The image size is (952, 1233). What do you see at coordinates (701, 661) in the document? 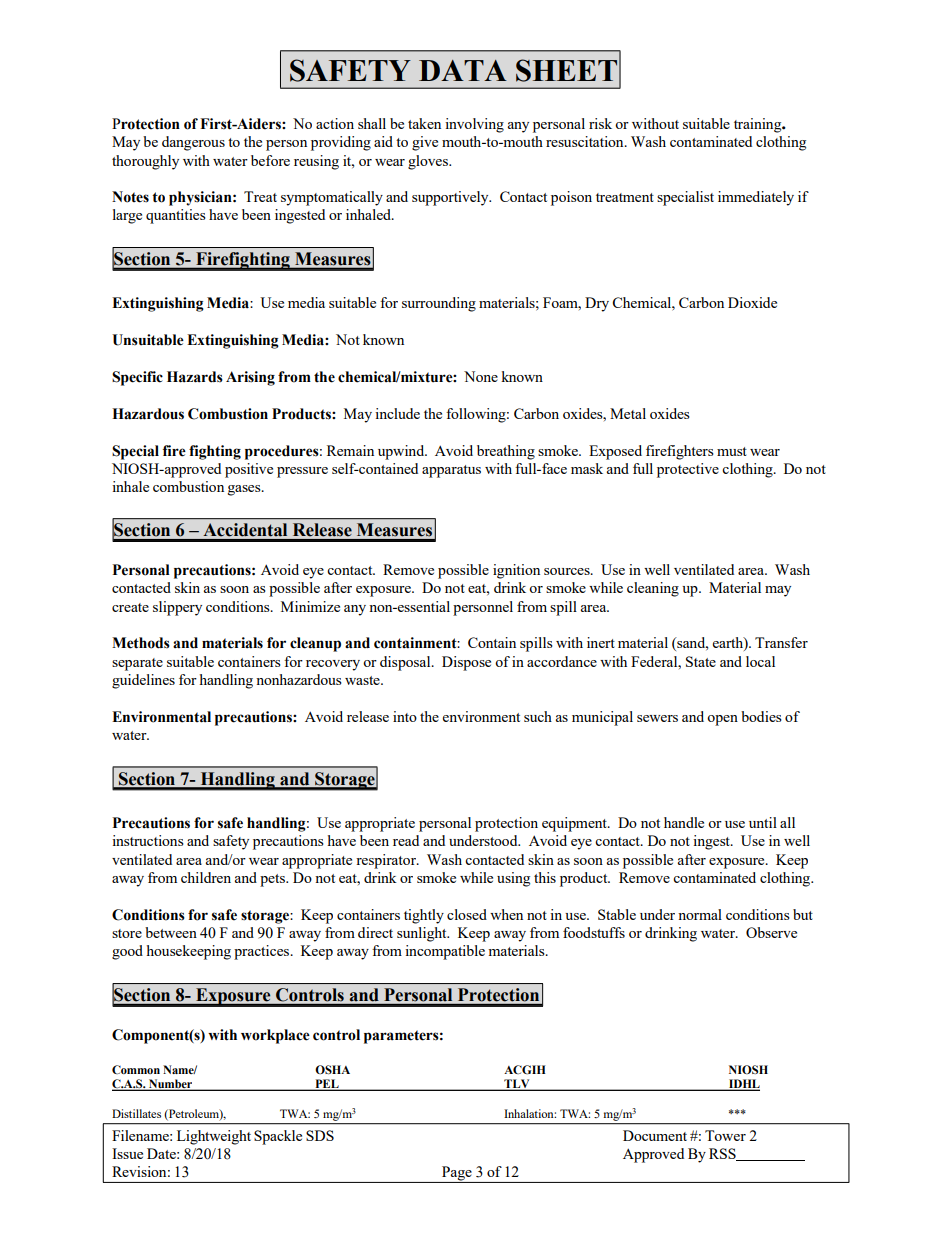
I see `State` at bounding box center [701, 661].
